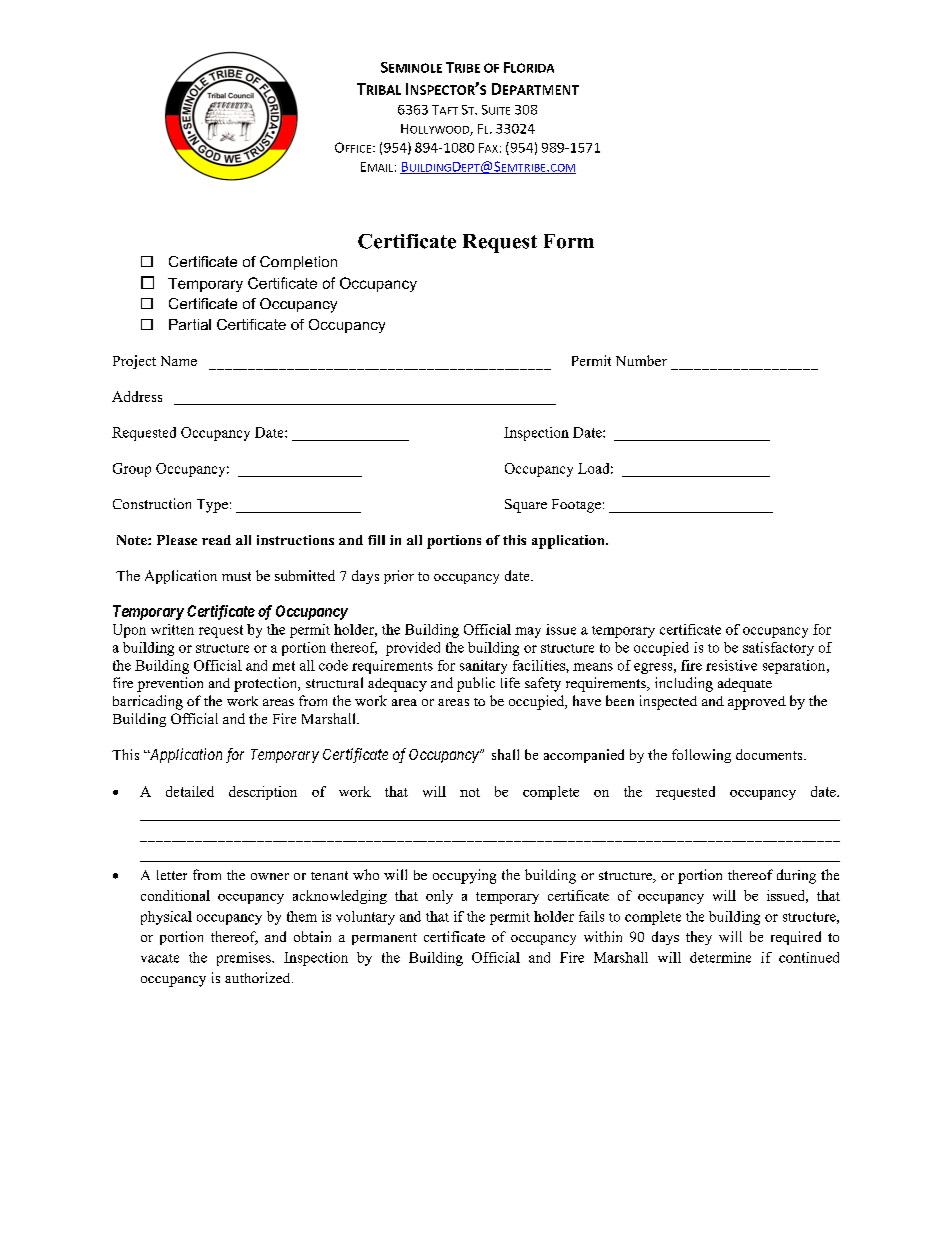  I want to click on Number, so click(641, 360).
